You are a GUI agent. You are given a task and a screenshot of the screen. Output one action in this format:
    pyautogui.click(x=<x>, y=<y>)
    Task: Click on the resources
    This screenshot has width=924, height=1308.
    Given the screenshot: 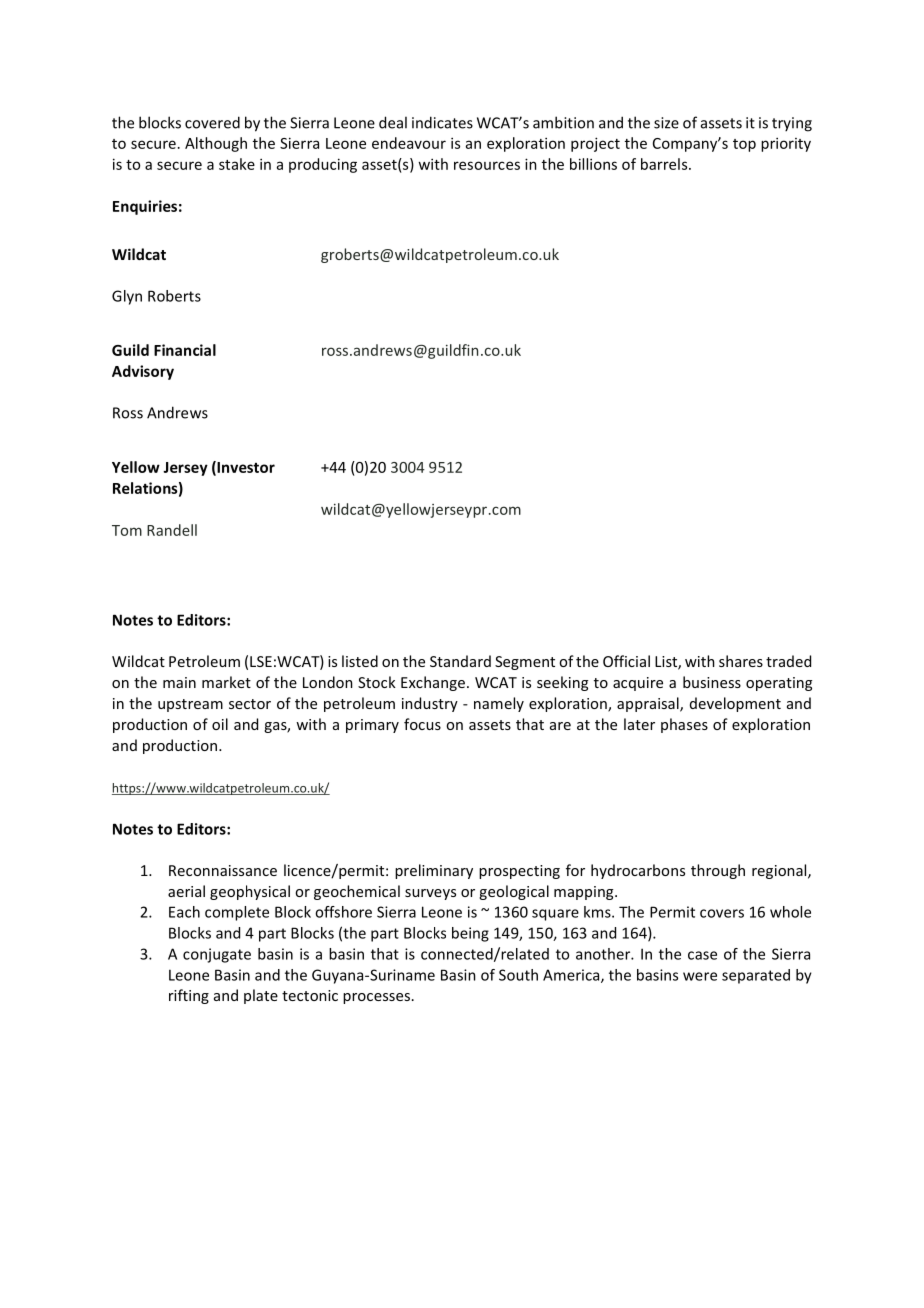 What is the action you would take?
    pyautogui.click(x=487, y=165)
